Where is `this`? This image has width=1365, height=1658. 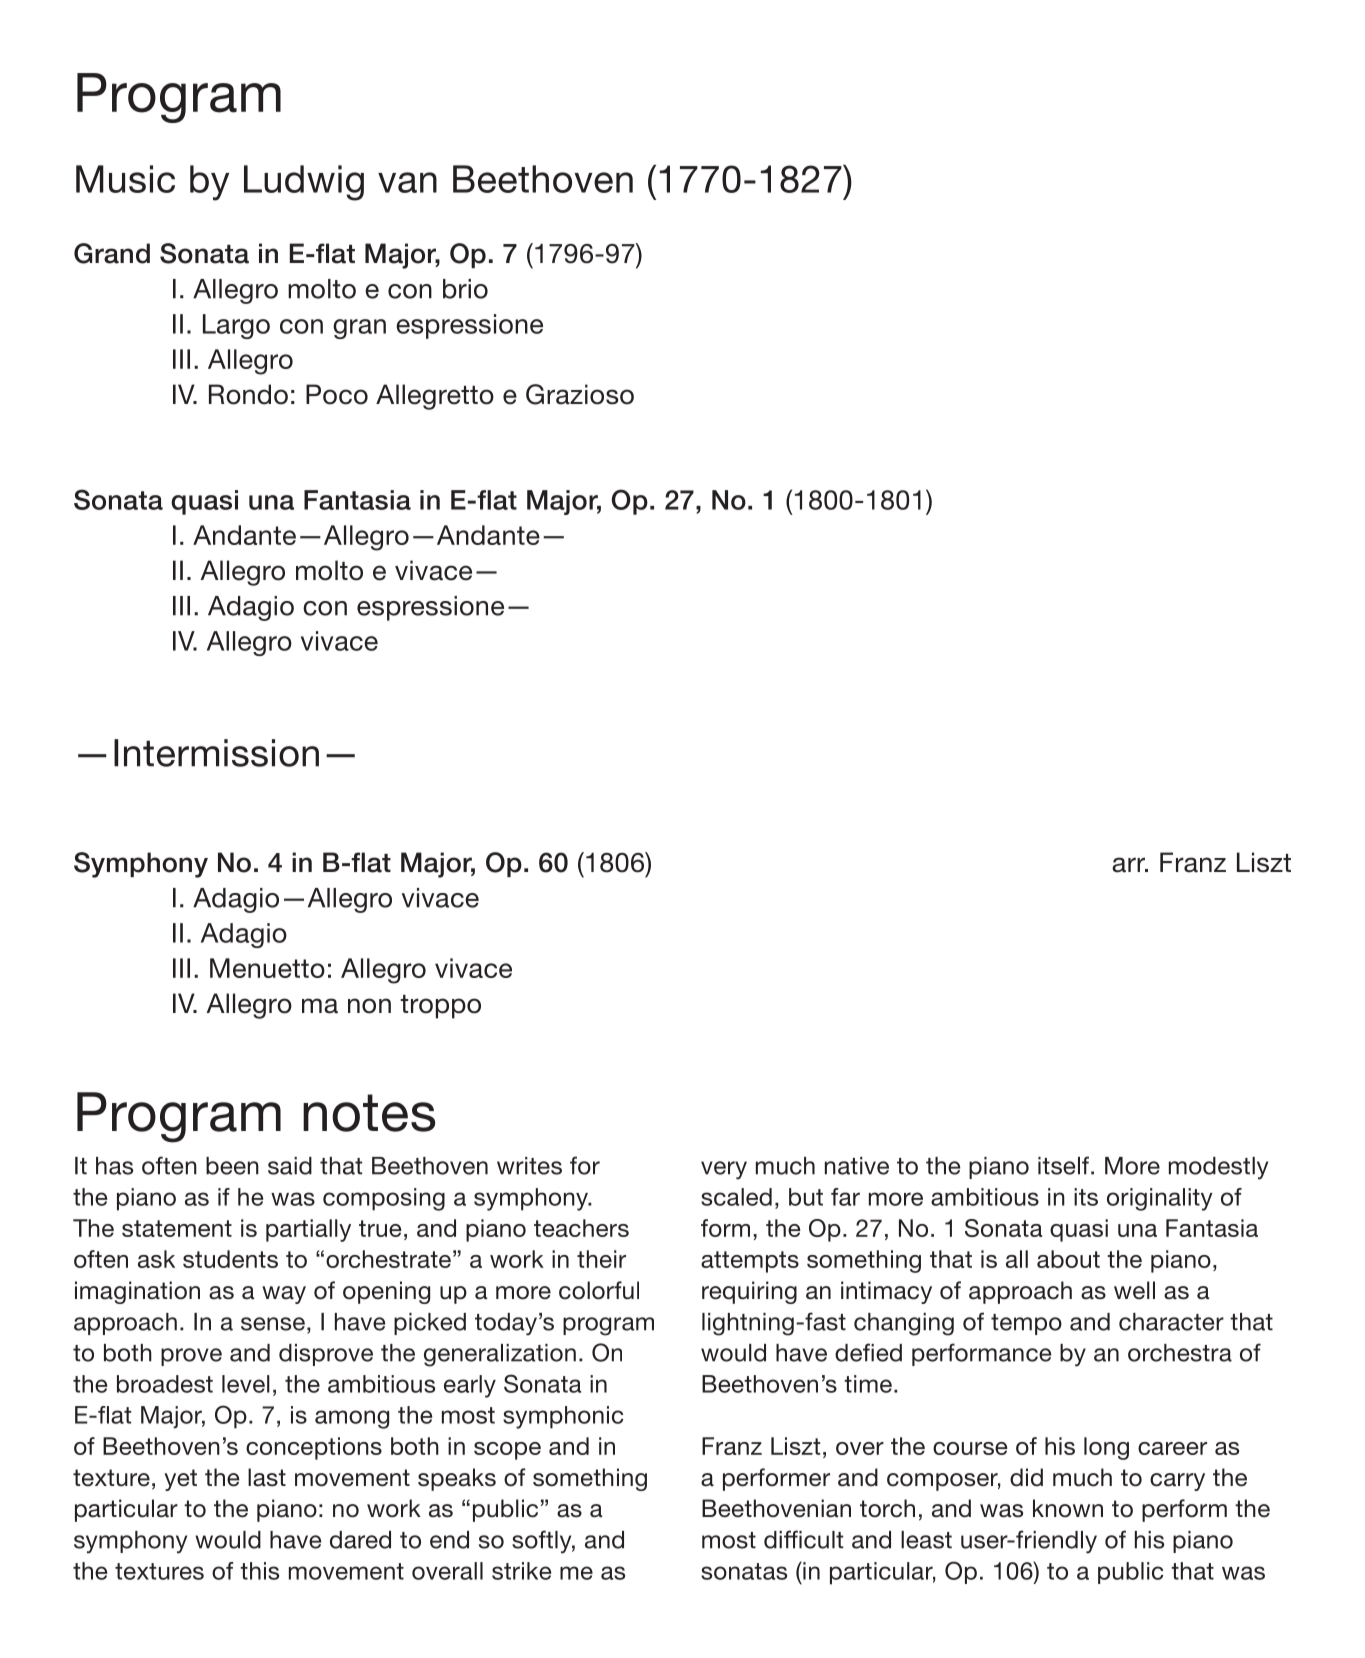 this is located at coordinates (259, 1571).
